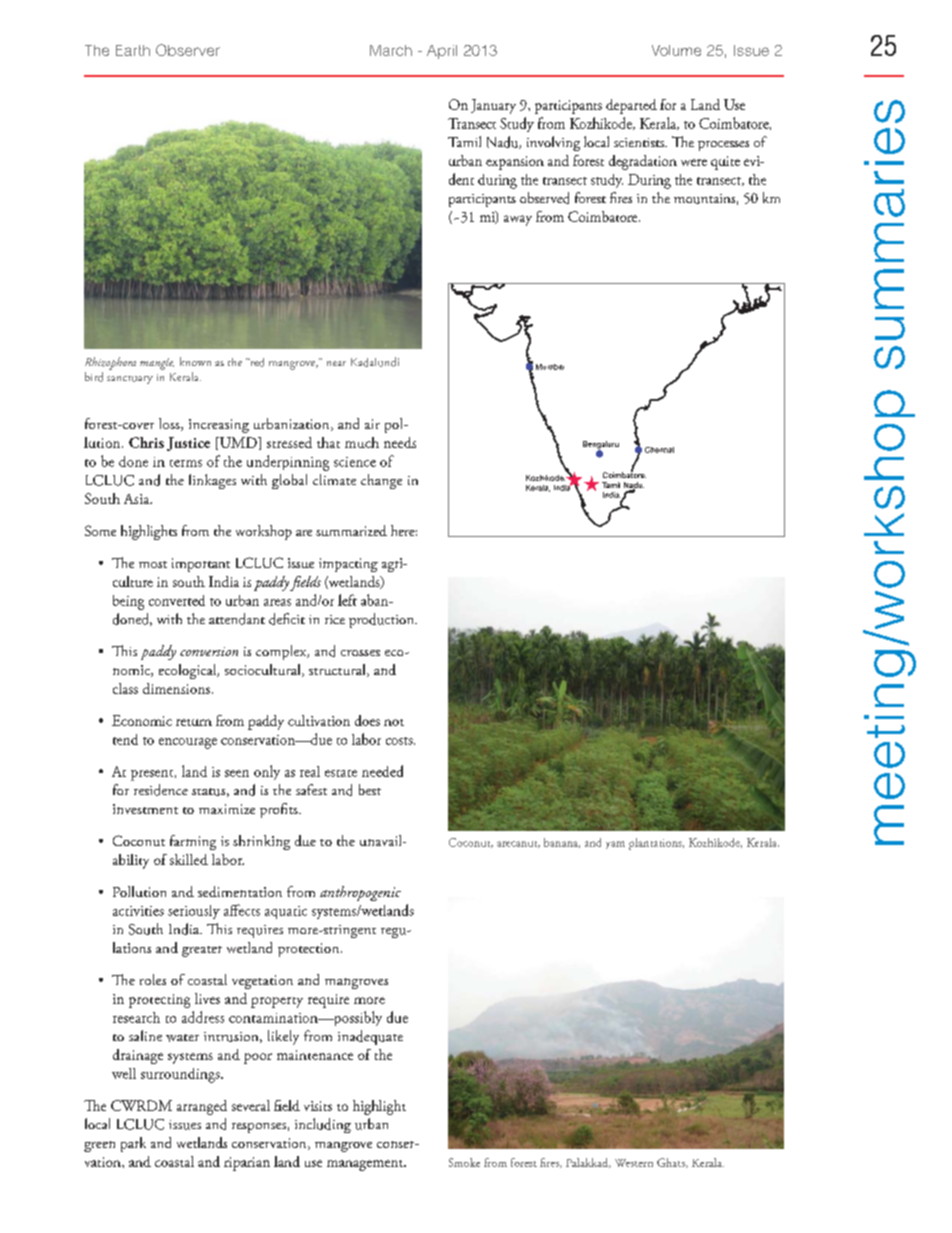  What do you see at coordinates (382, 771) in the document?
I see `needed` at bounding box center [382, 771].
